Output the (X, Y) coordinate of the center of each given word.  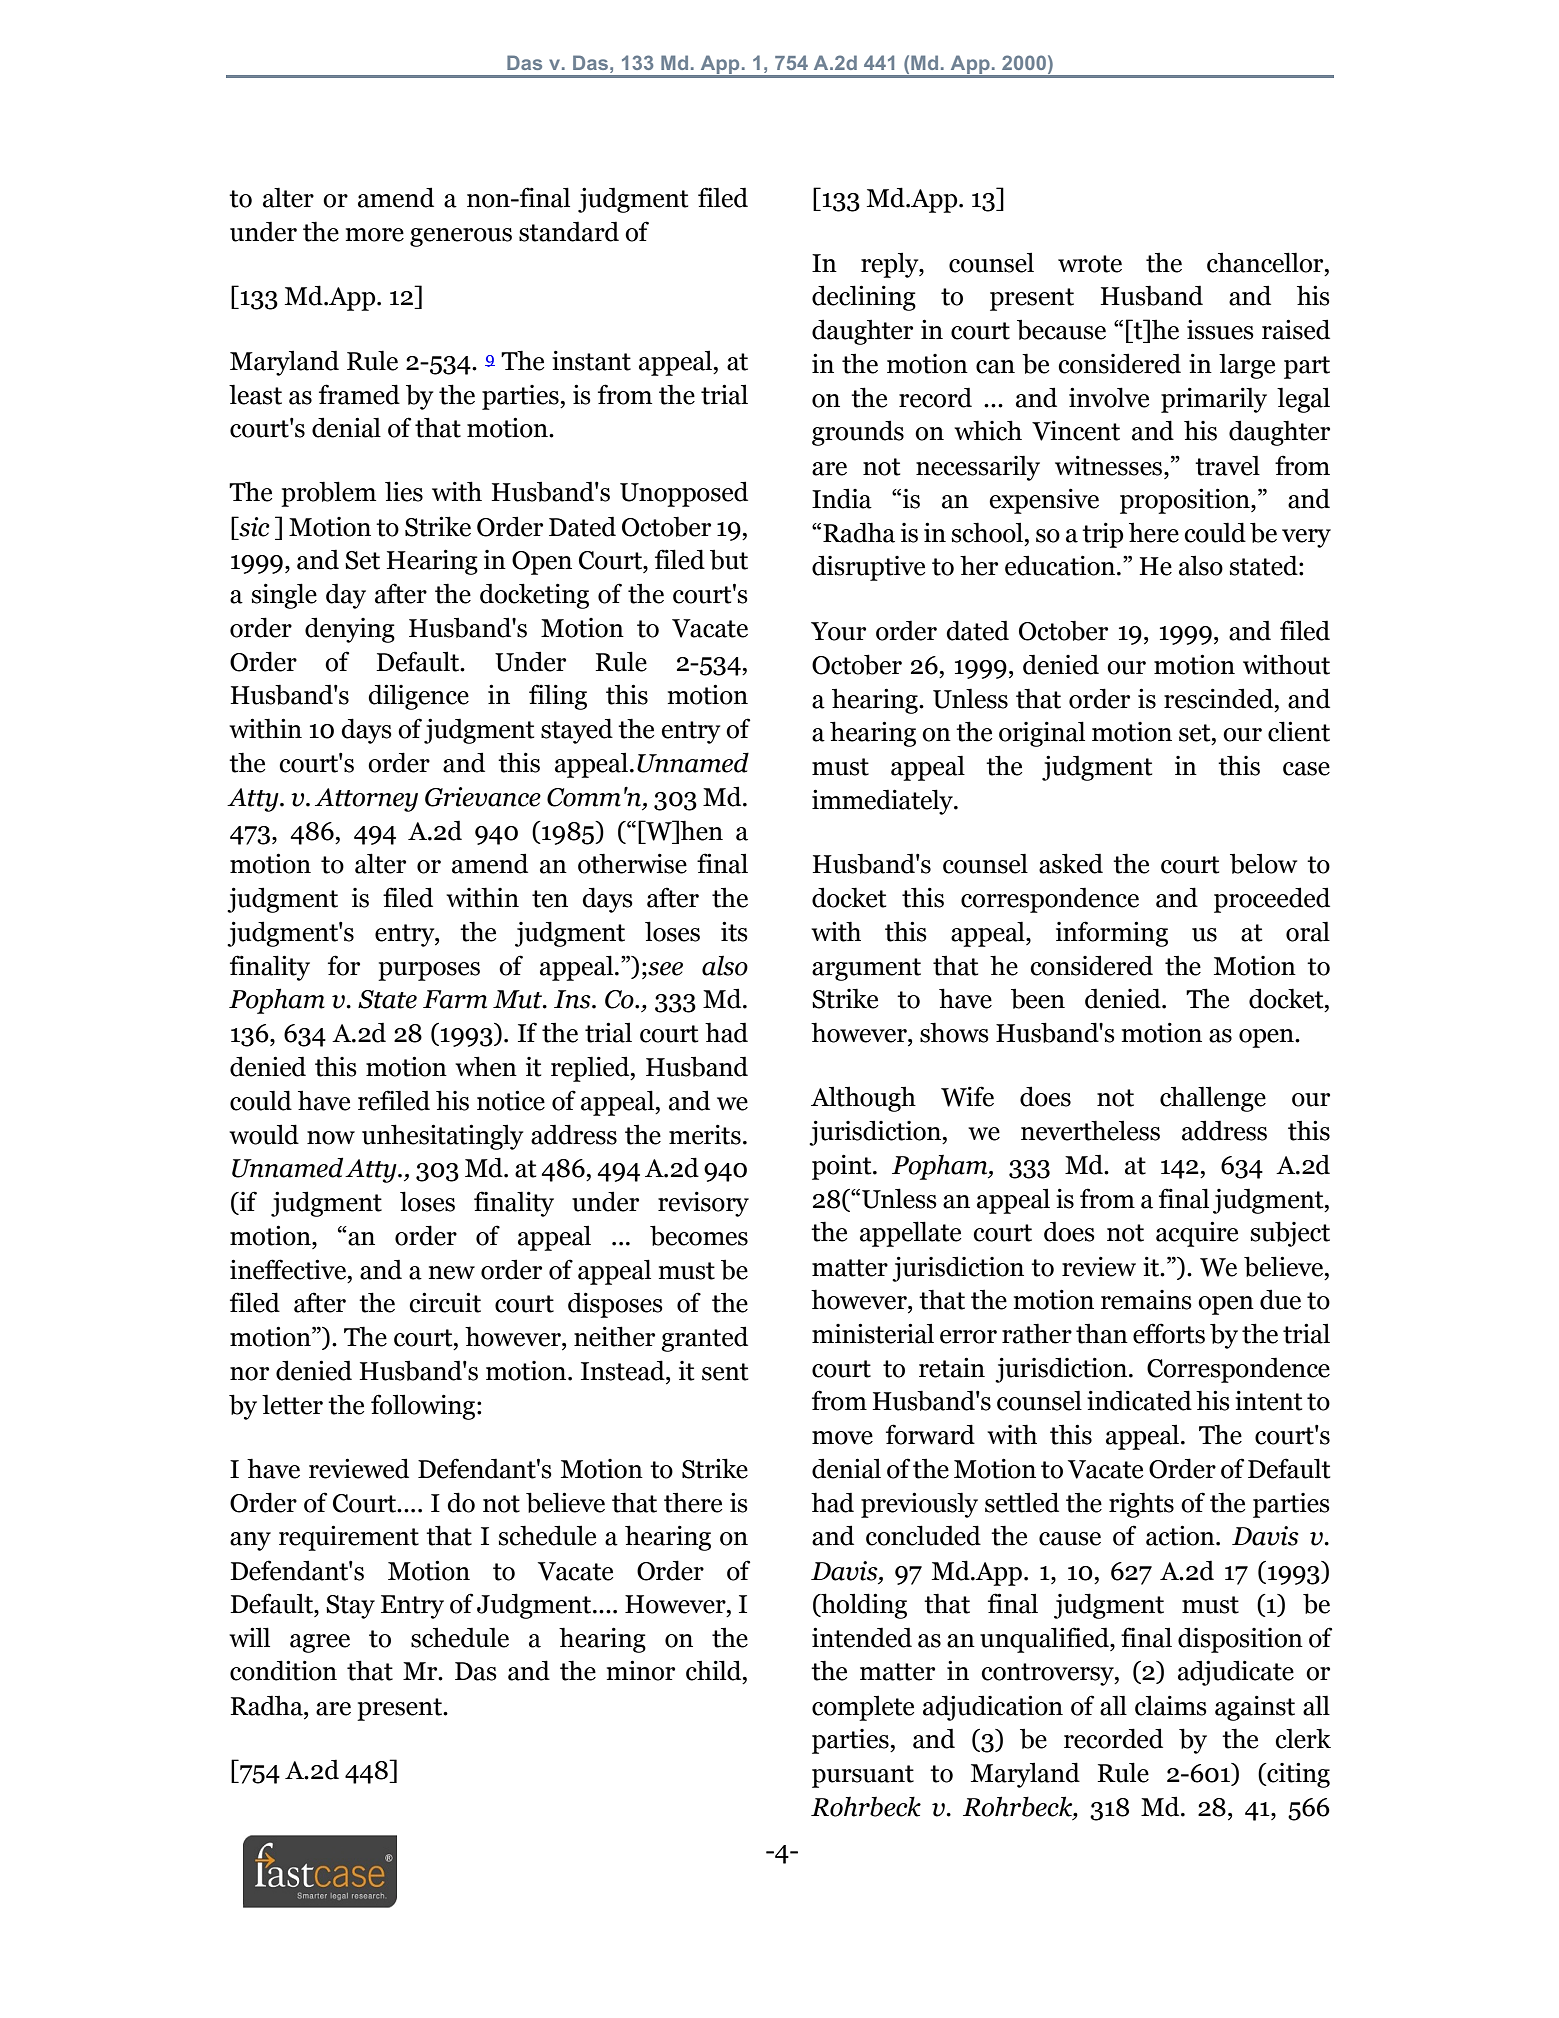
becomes (699, 1235)
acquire (1197, 1234)
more (375, 235)
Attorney (366, 800)
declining (864, 298)
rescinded (1220, 698)
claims (1171, 1705)
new (452, 1273)
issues (1220, 329)
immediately (883, 802)
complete (863, 1708)
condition (283, 1670)
